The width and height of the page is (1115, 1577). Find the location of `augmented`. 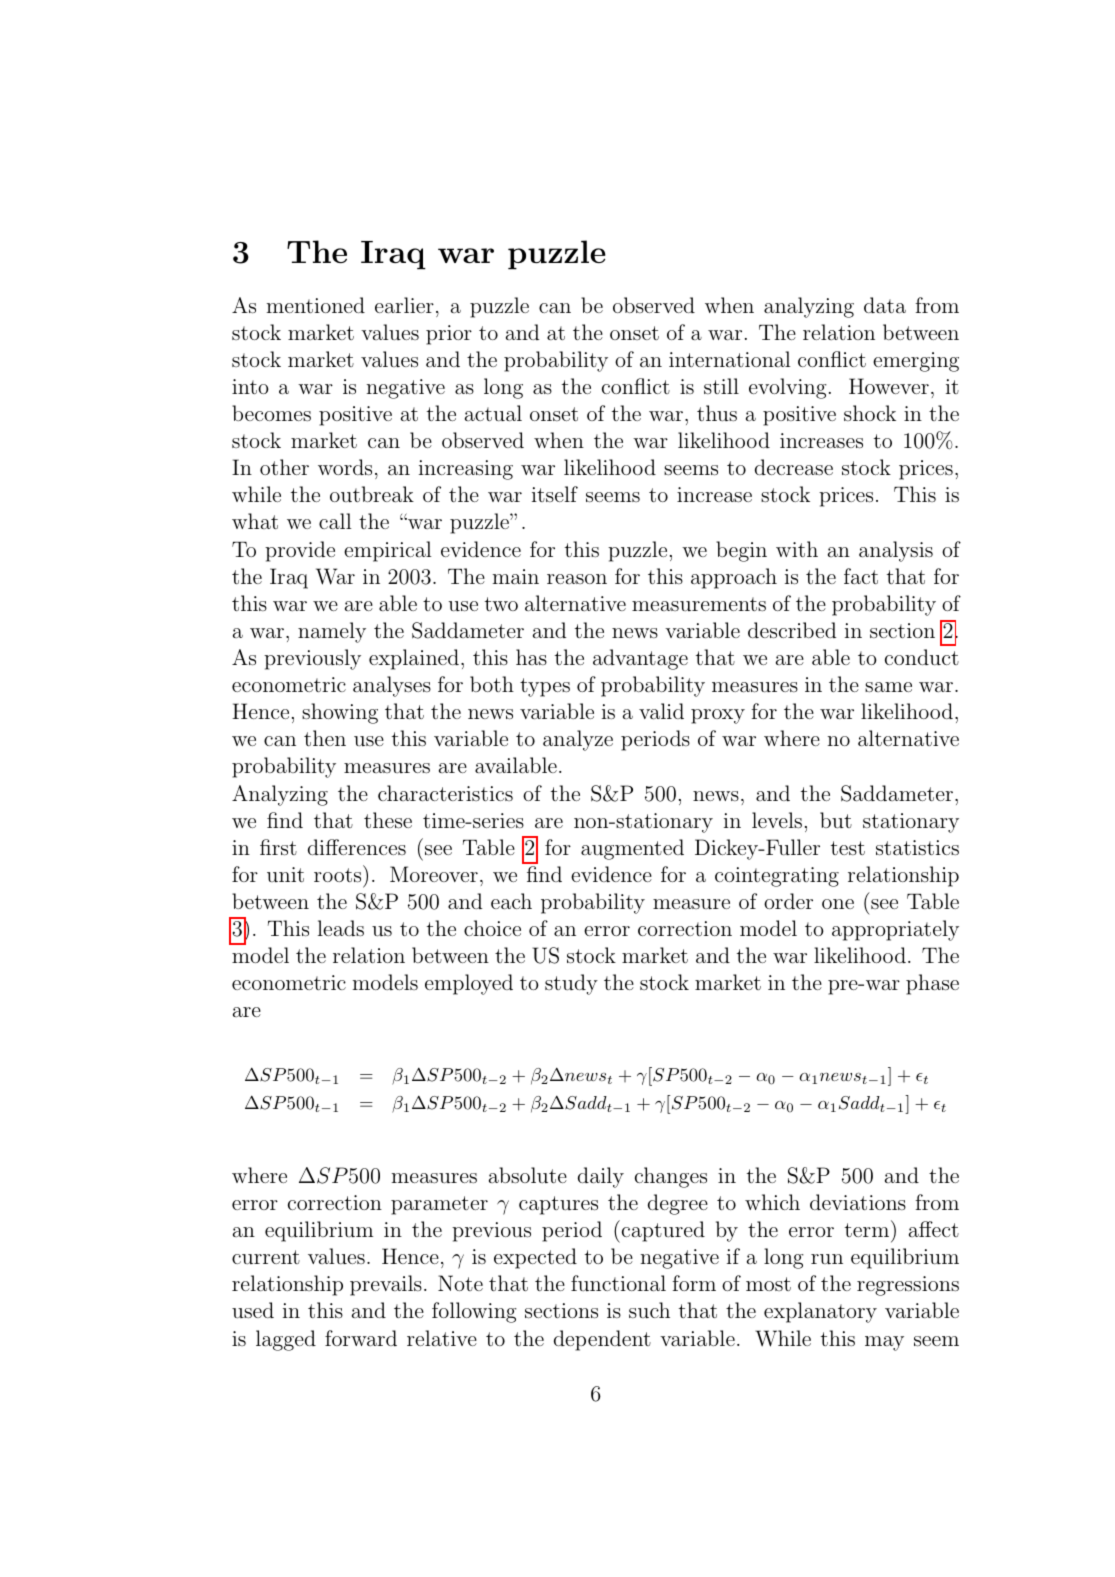

augmented is located at coordinates (632, 849).
